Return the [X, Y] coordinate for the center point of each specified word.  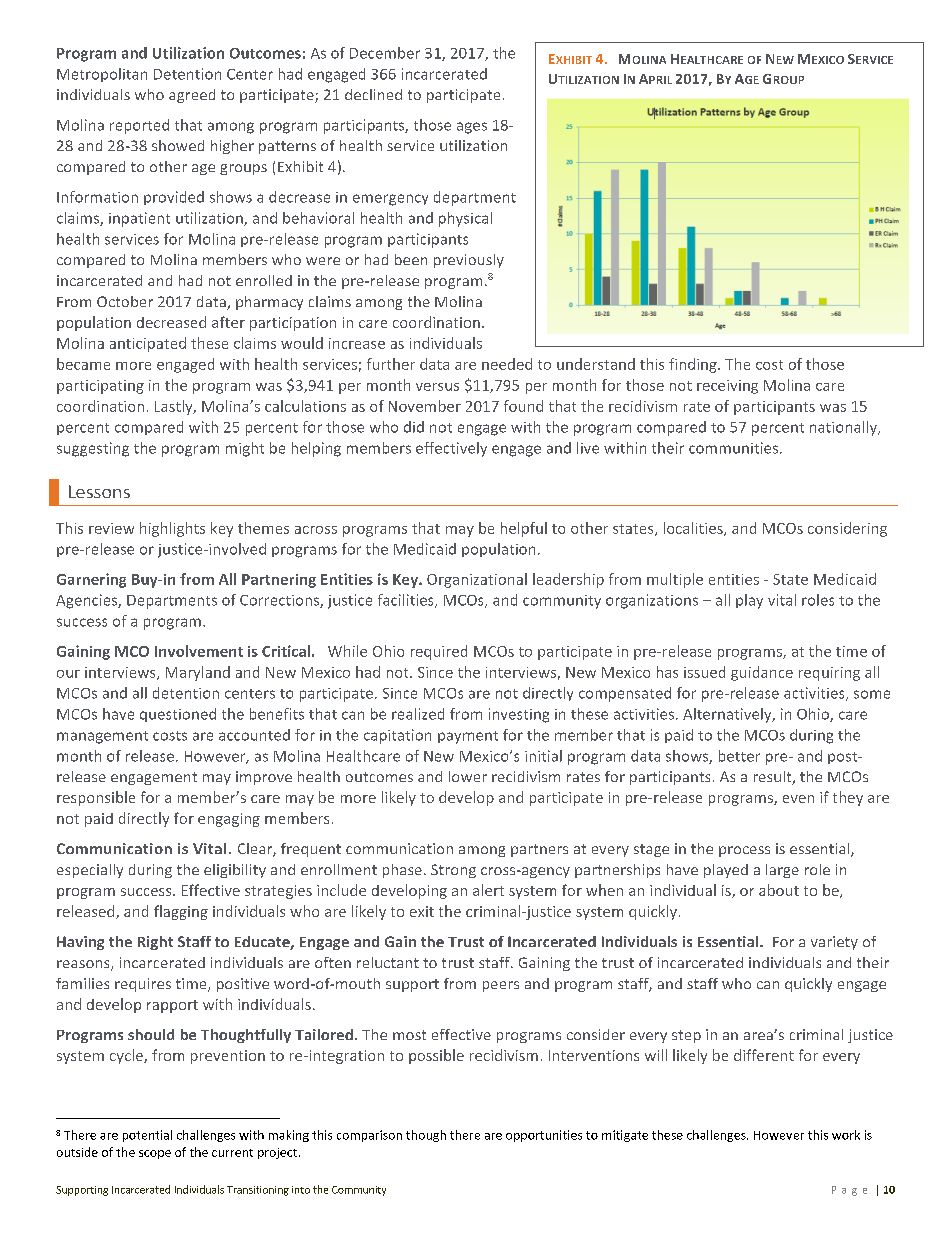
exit [422, 911]
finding [694, 365]
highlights [172, 529]
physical [465, 219]
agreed [192, 96]
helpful [524, 529]
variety [834, 943]
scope [155, 1154]
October [125, 301]
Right [155, 943]
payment [468, 737]
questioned [178, 715]
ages [472, 128]
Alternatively [728, 715]
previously [469, 261]
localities [694, 529]
